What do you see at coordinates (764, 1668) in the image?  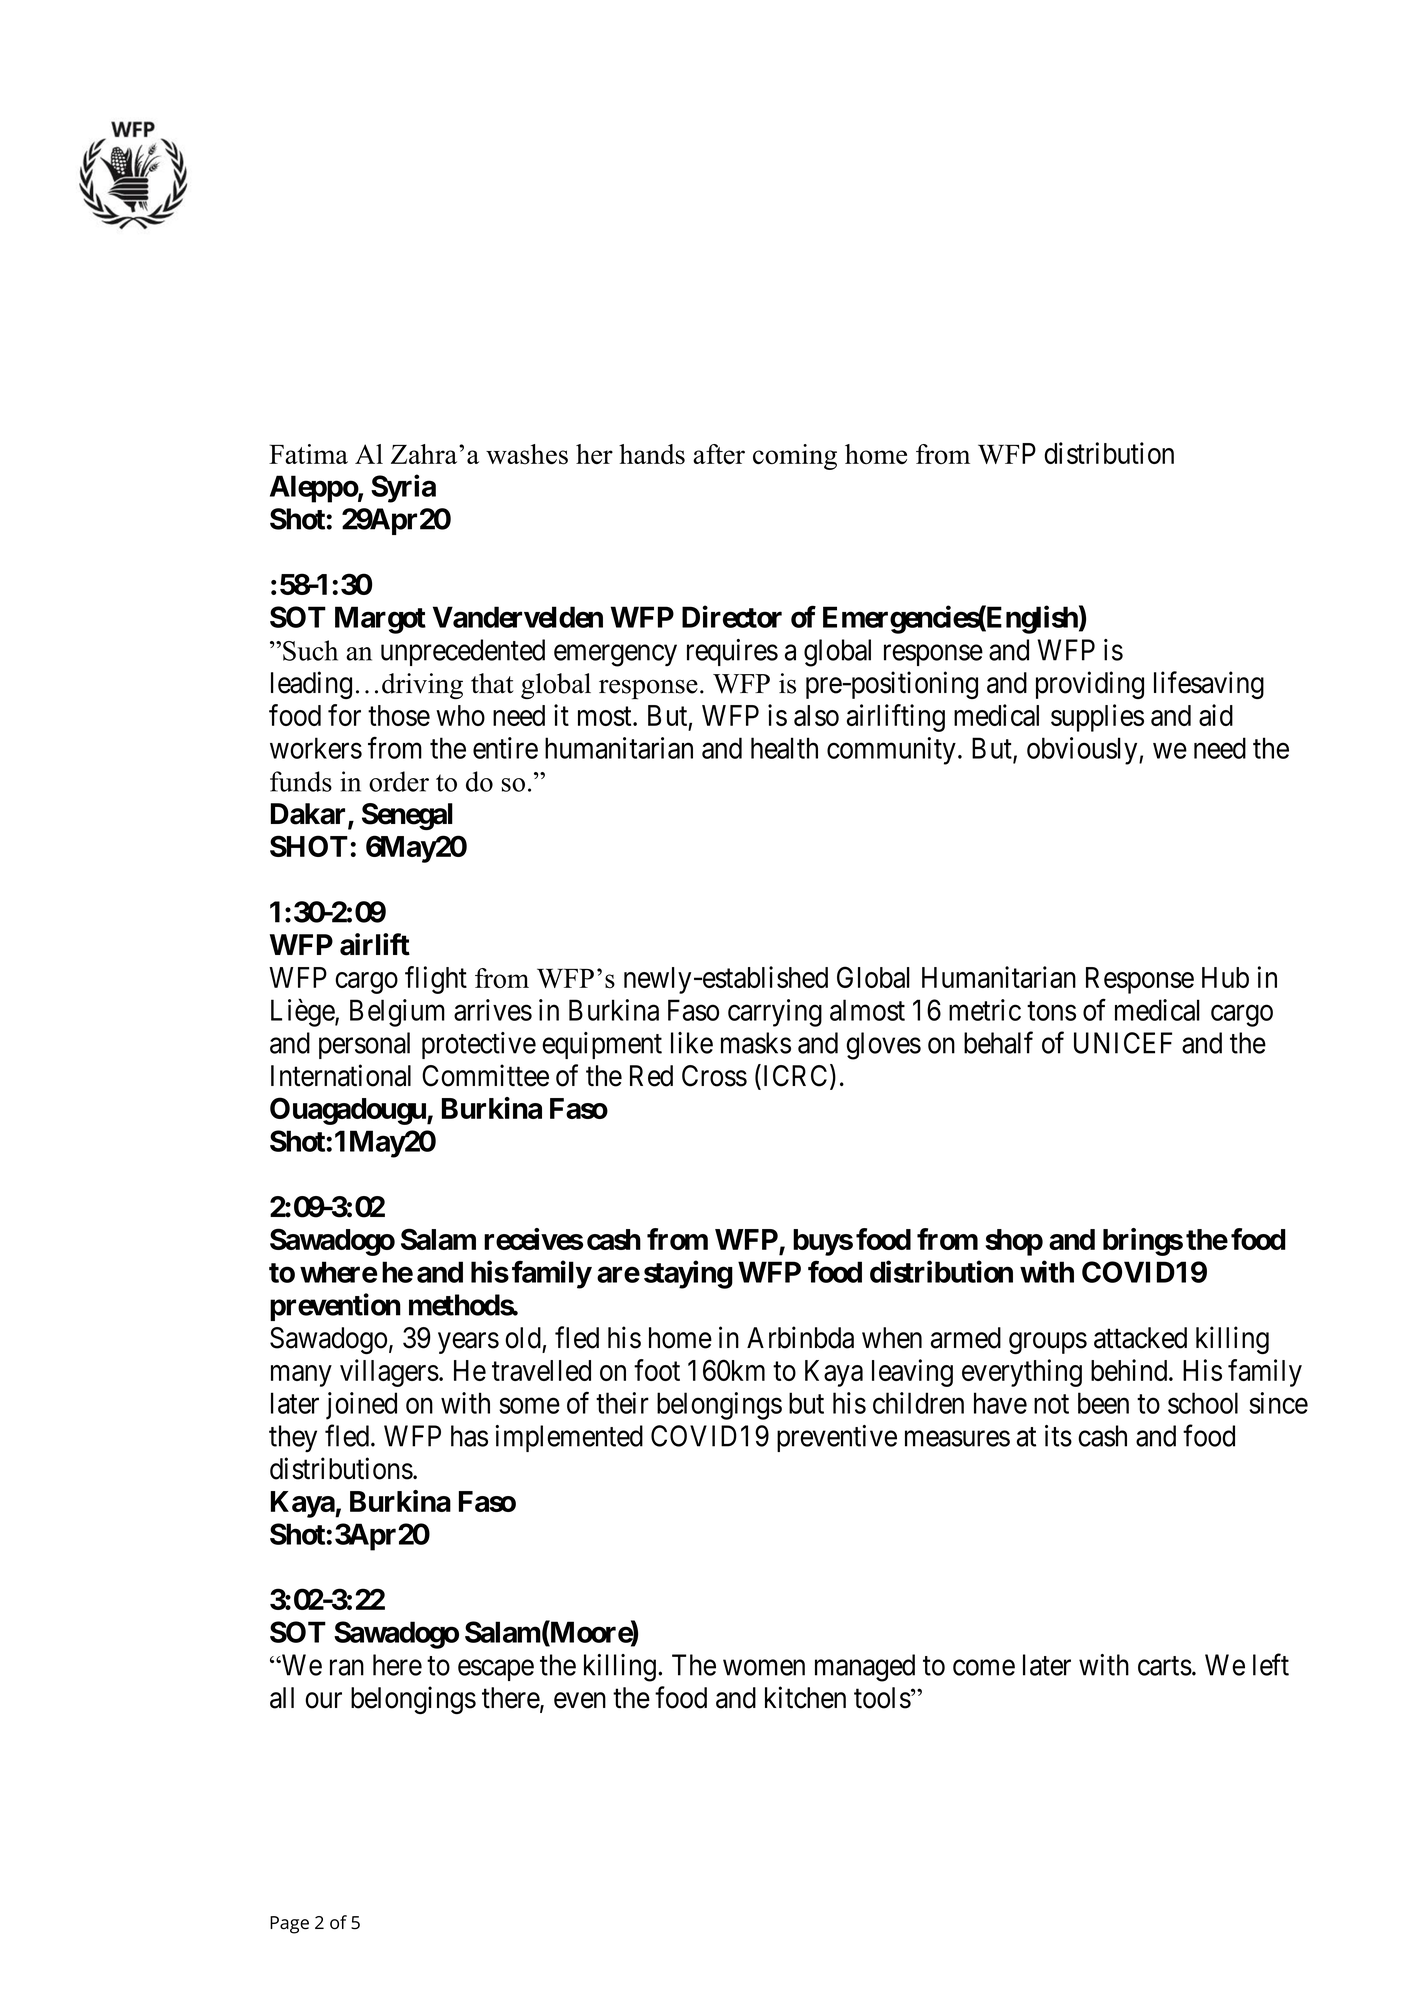 I see `women` at bounding box center [764, 1668].
